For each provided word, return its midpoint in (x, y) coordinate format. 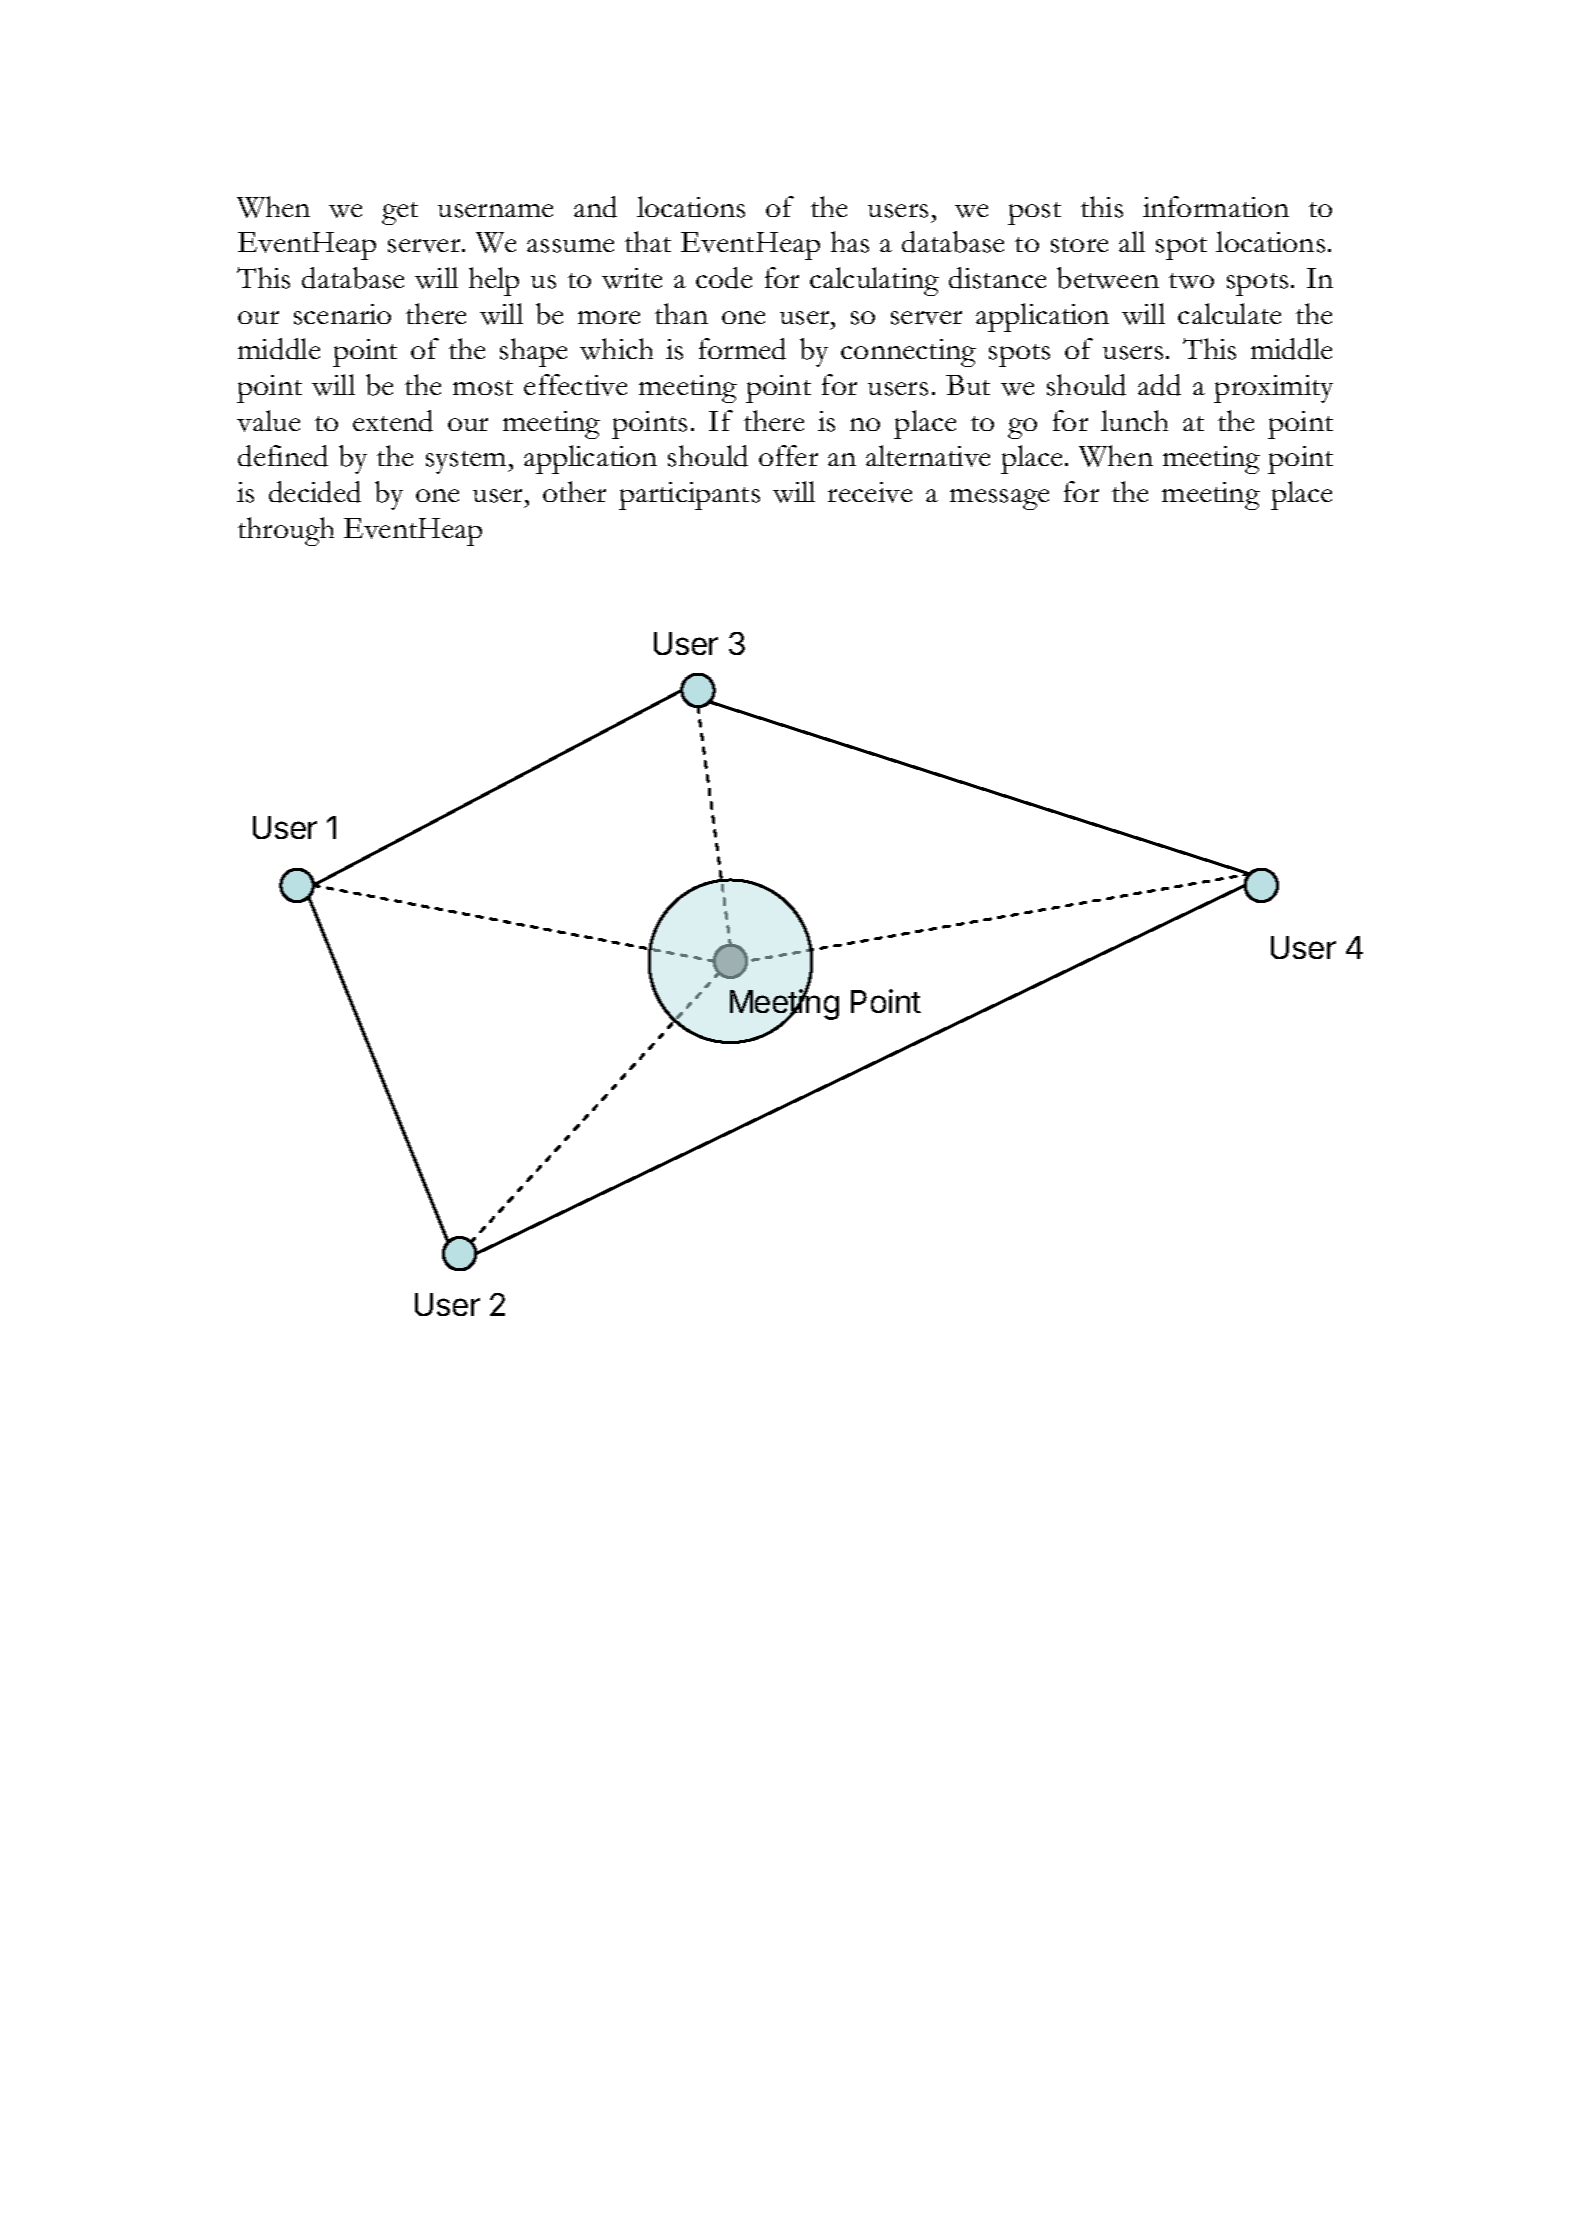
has (850, 242)
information (1216, 206)
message (999, 499)
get (400, 213)
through (286, 531)
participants (689, 496)
